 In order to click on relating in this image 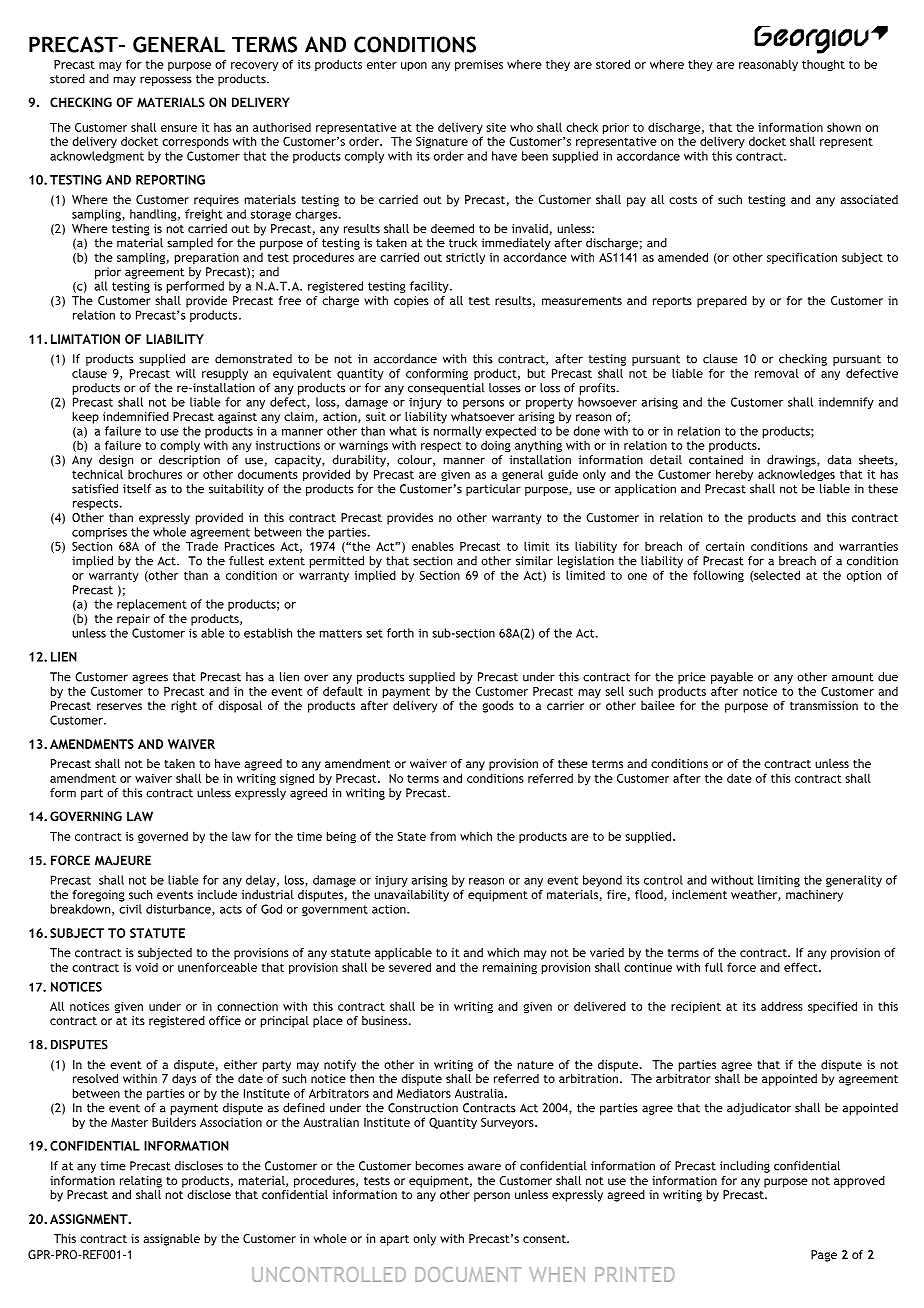, I will do `click(141, 1182)`.
